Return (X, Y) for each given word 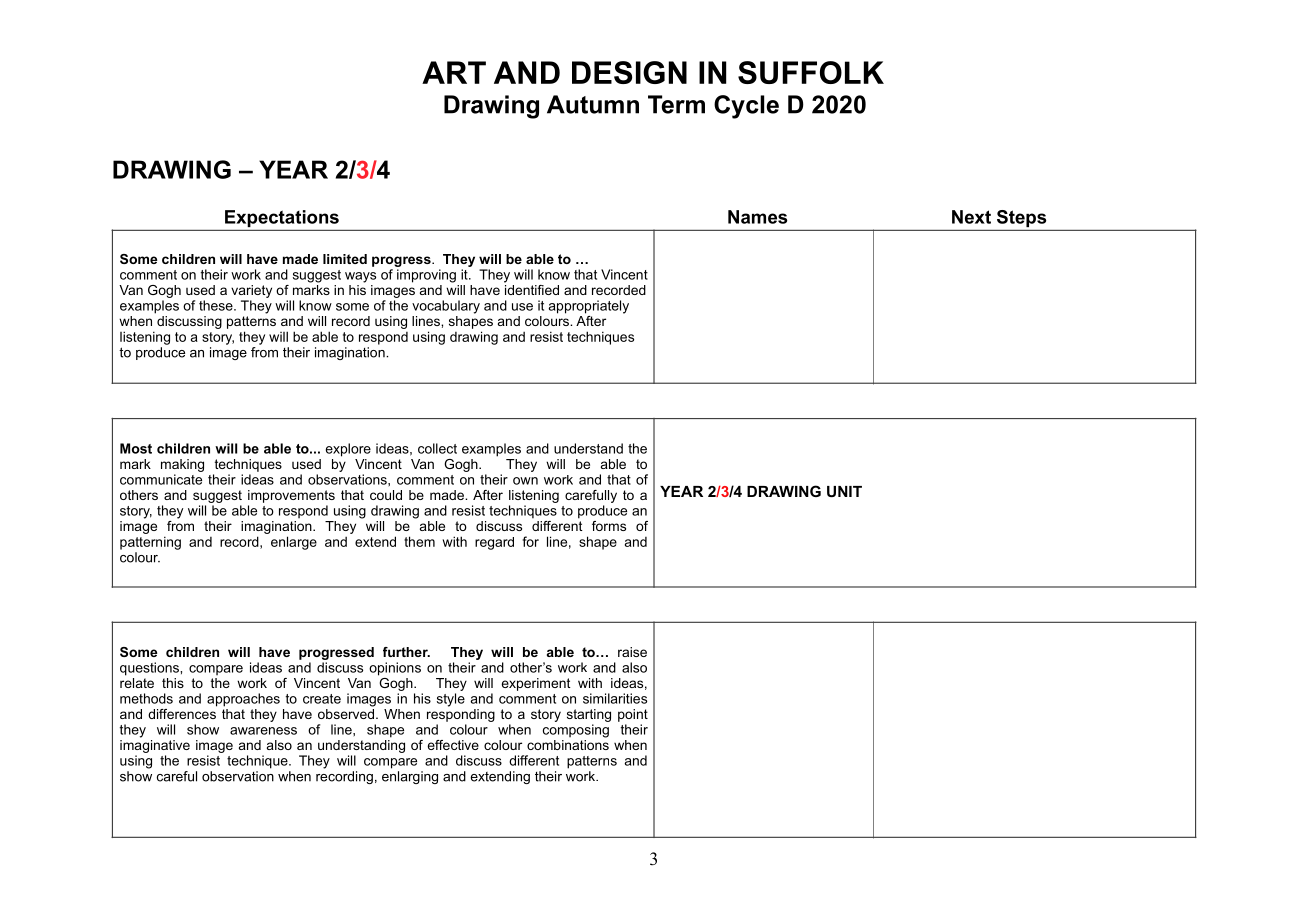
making (182, 465)
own (525, 481)
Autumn (593, 104)
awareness (263, 731)
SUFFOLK (811, 72)
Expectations (282, 218)
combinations (568, 745)
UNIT (844, 491)
